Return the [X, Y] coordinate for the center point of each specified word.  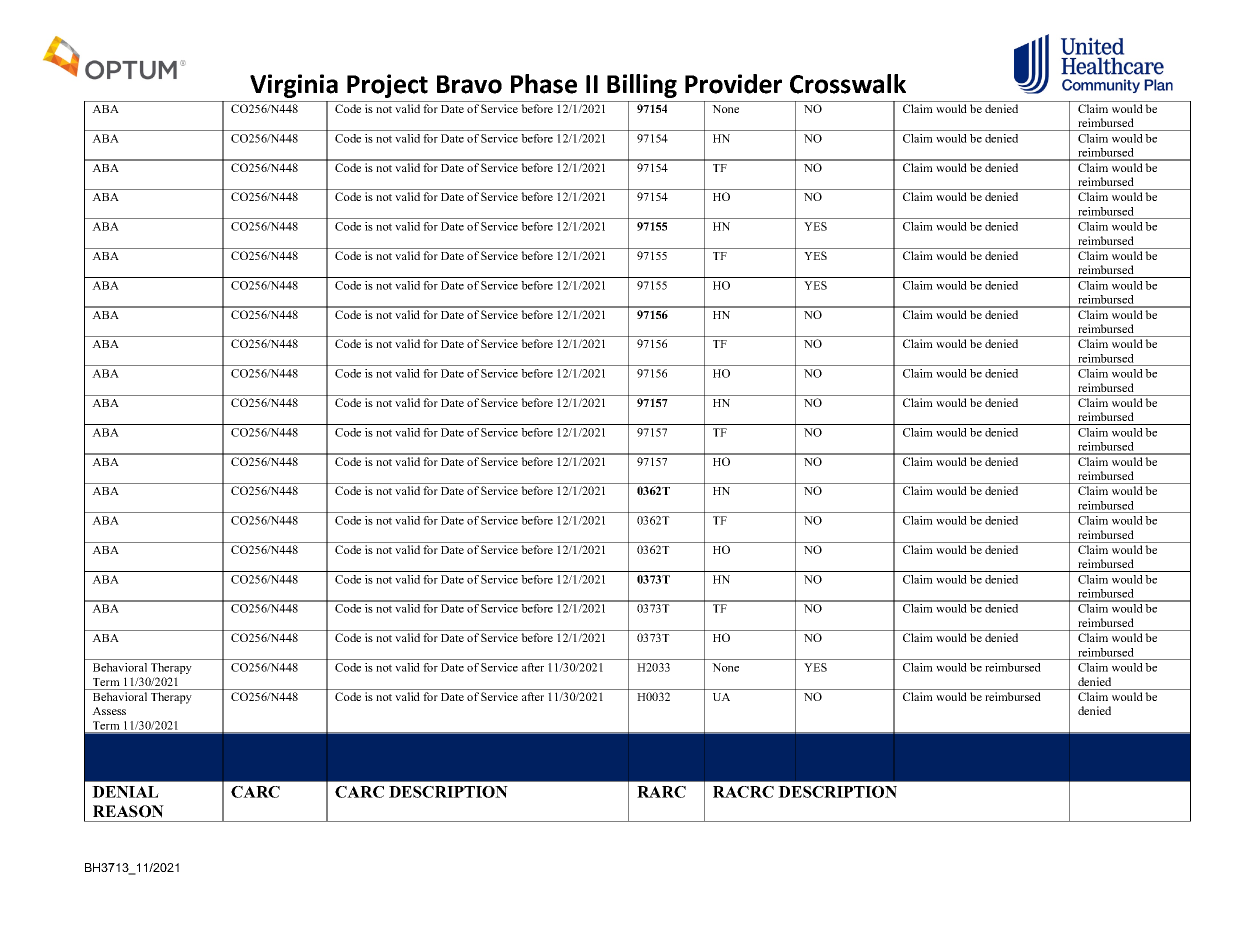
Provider [733, 84]
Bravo [469, 84]
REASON [128, 811]
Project [387, 86]
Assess [109, 711]
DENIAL [125, 792]
